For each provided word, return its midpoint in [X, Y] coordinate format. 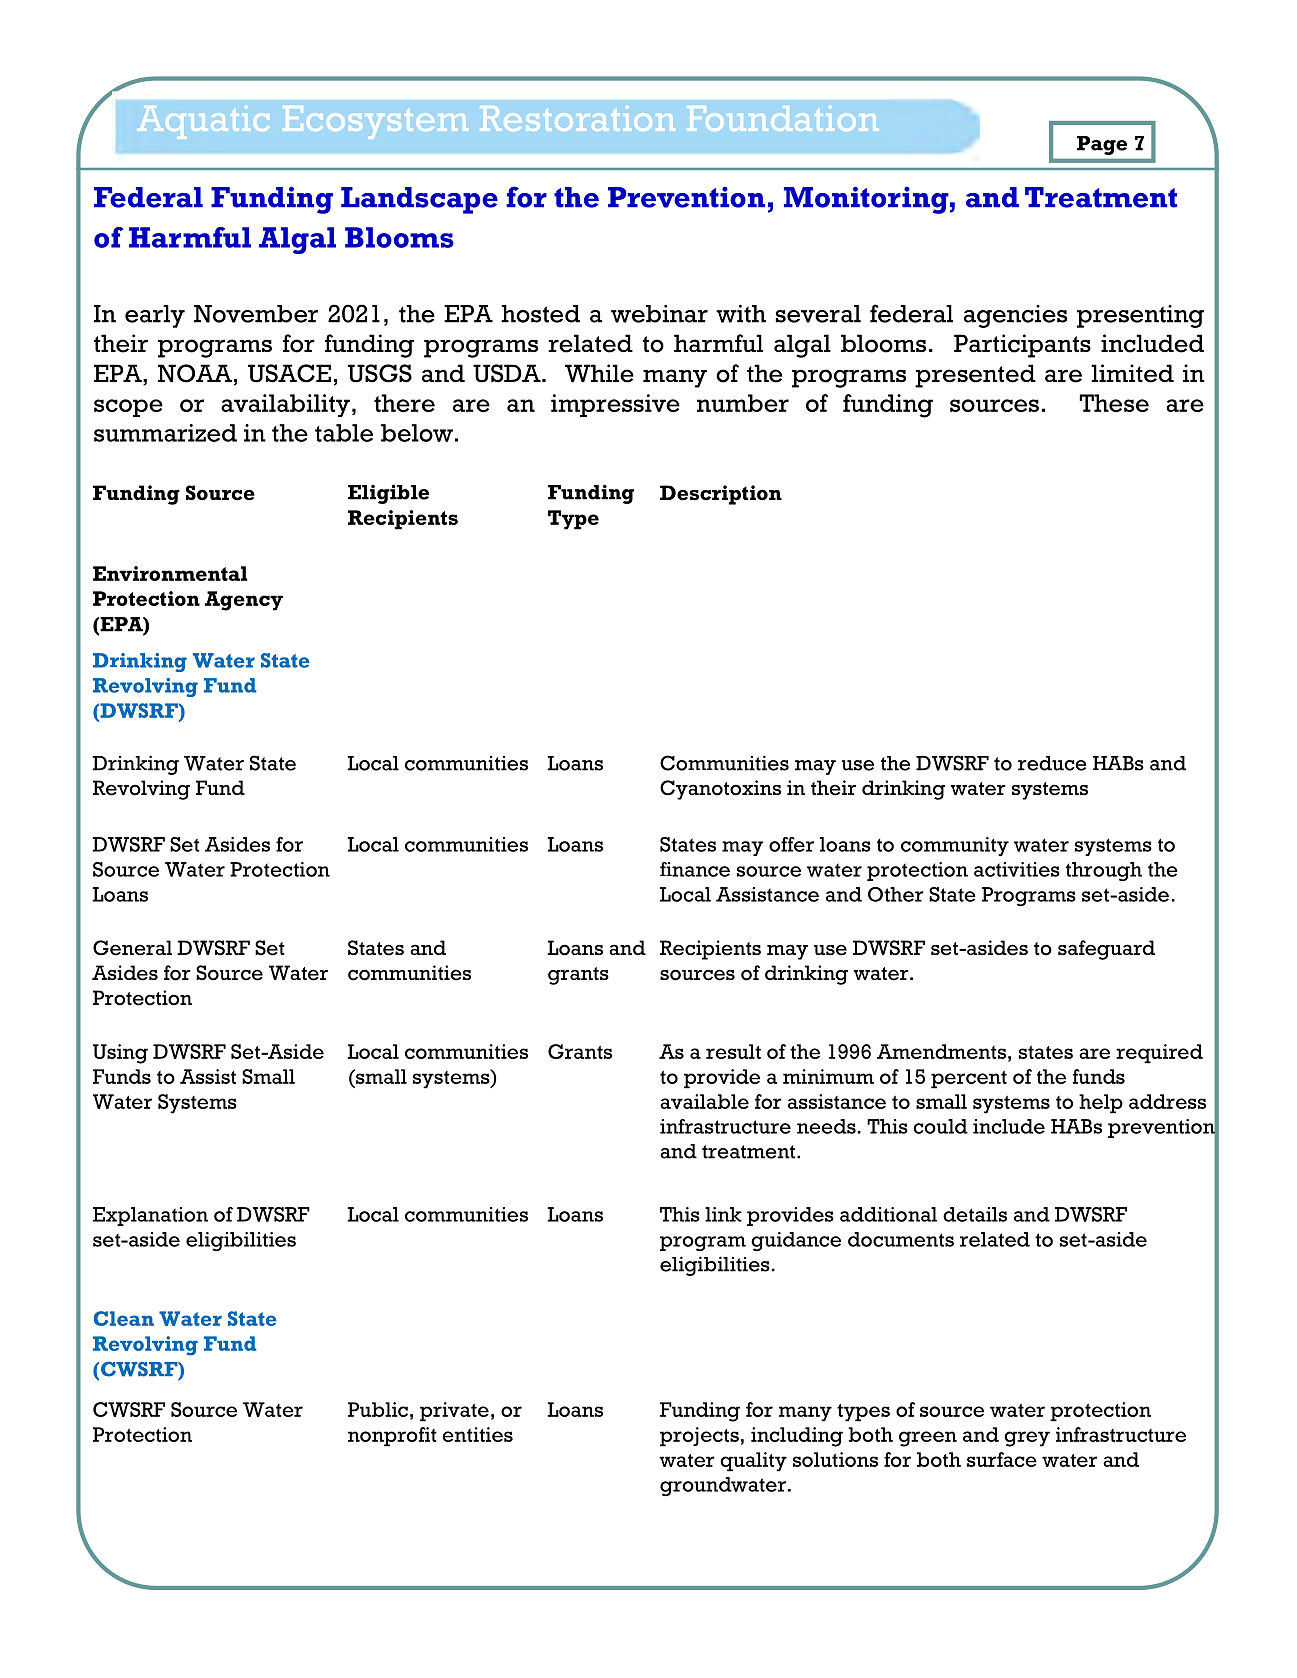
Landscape [419, 200]
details [975, 1214]
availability [285, 405]
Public [378, 1409]
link [723, 1214]
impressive [615, 405]
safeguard [1106, 950]
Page [1102, 145]
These [1114, 403]
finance [695, 869]
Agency [244, 601]
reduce [1052, 763]
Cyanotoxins [720, 790]
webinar [659, 314]
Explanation [150, 1216]
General [132, 948]
